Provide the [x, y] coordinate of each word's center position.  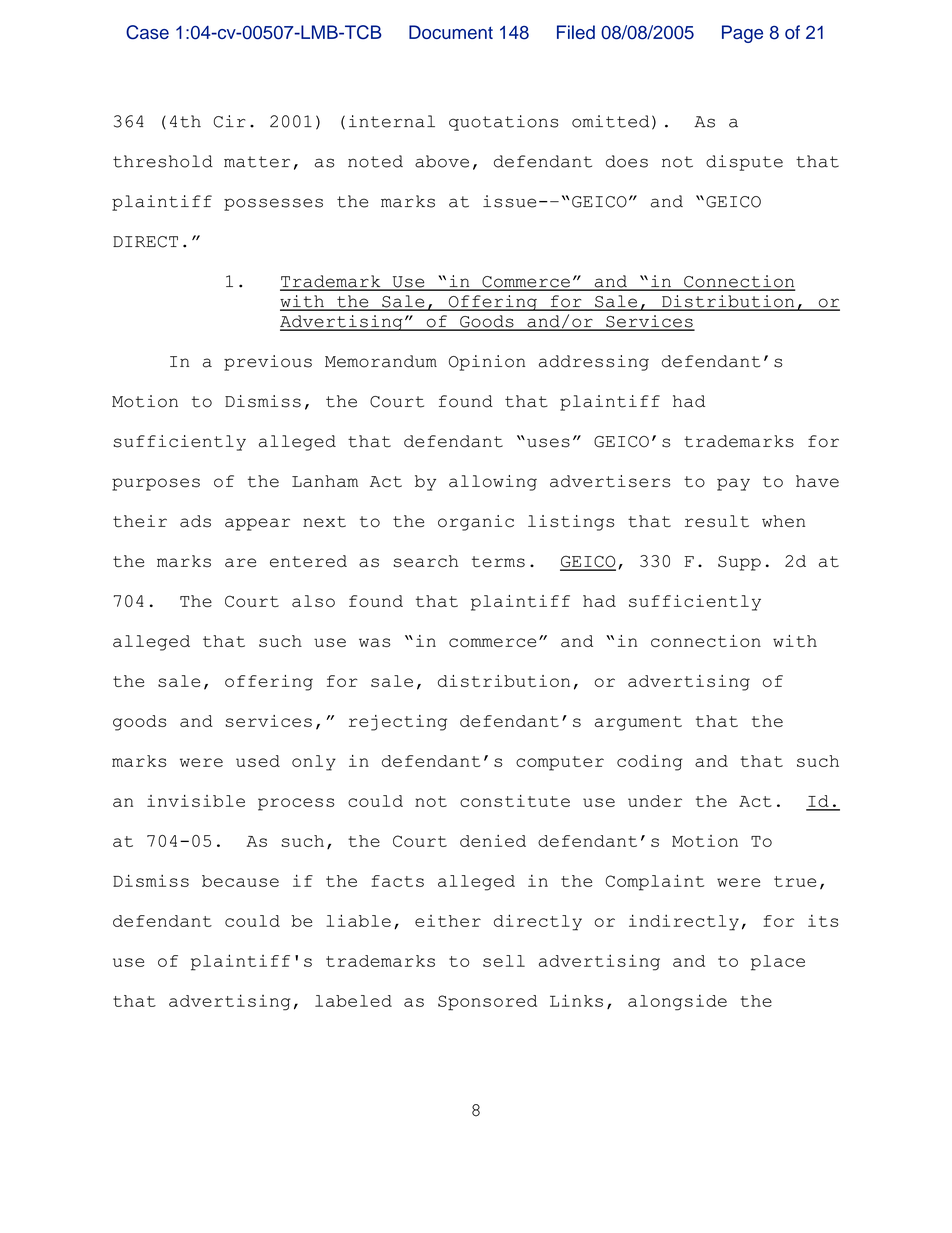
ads [195, 521]
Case [147, 32]
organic [476, 523]
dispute [744, 163]
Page [742, 34]
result [717, 521]
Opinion [487, 363]
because [240, 881]
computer [560, 763]
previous [268, 363]
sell [504, 961]
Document [451, 32]
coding [650, 763]
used [258, 761]
